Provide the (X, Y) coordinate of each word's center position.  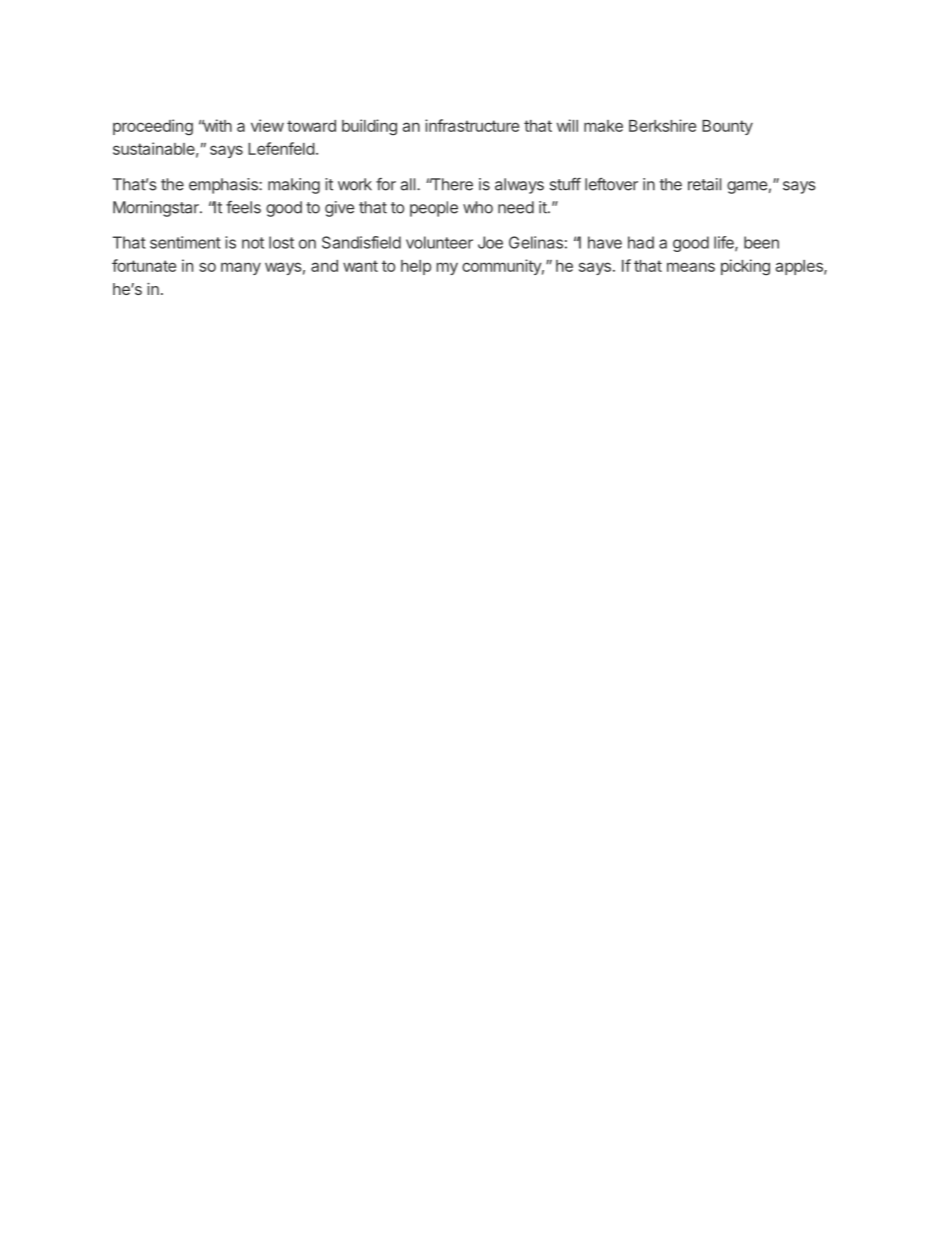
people (434, 209)
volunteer (439, 242)
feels (243, 207)
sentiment (185, 242)
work (355, 184)
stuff (565, 184)
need (516, 207)
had (641, 242)
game (747, 187)
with (217, 125)
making (294, 186)
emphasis (224, 186)
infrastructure (472, 125)
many (241, 268)
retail (704, 184)
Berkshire (662, 125)
